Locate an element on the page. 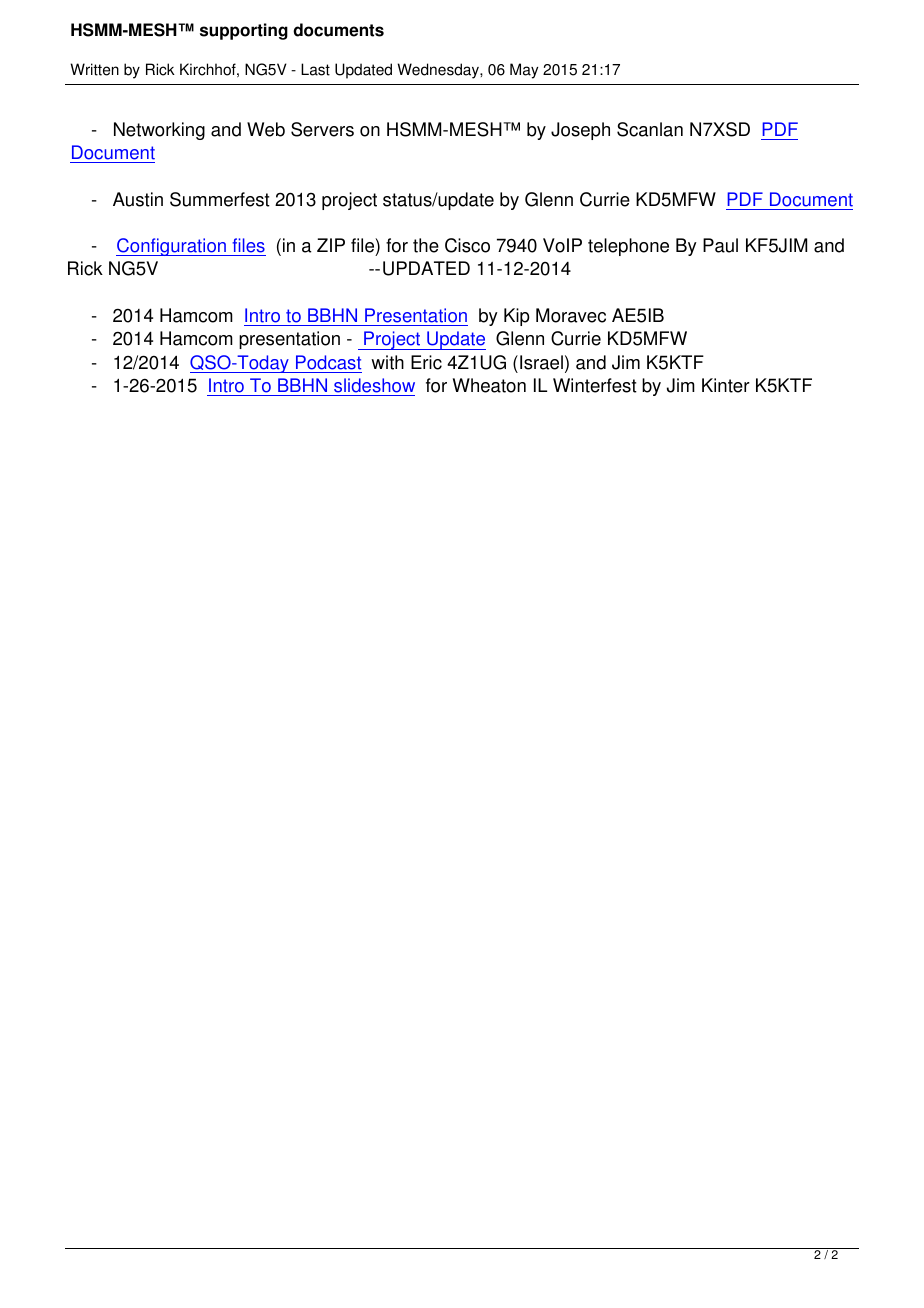 The height and width of the page is (1308, 924). telephone is located at coordinates (628, 247).
